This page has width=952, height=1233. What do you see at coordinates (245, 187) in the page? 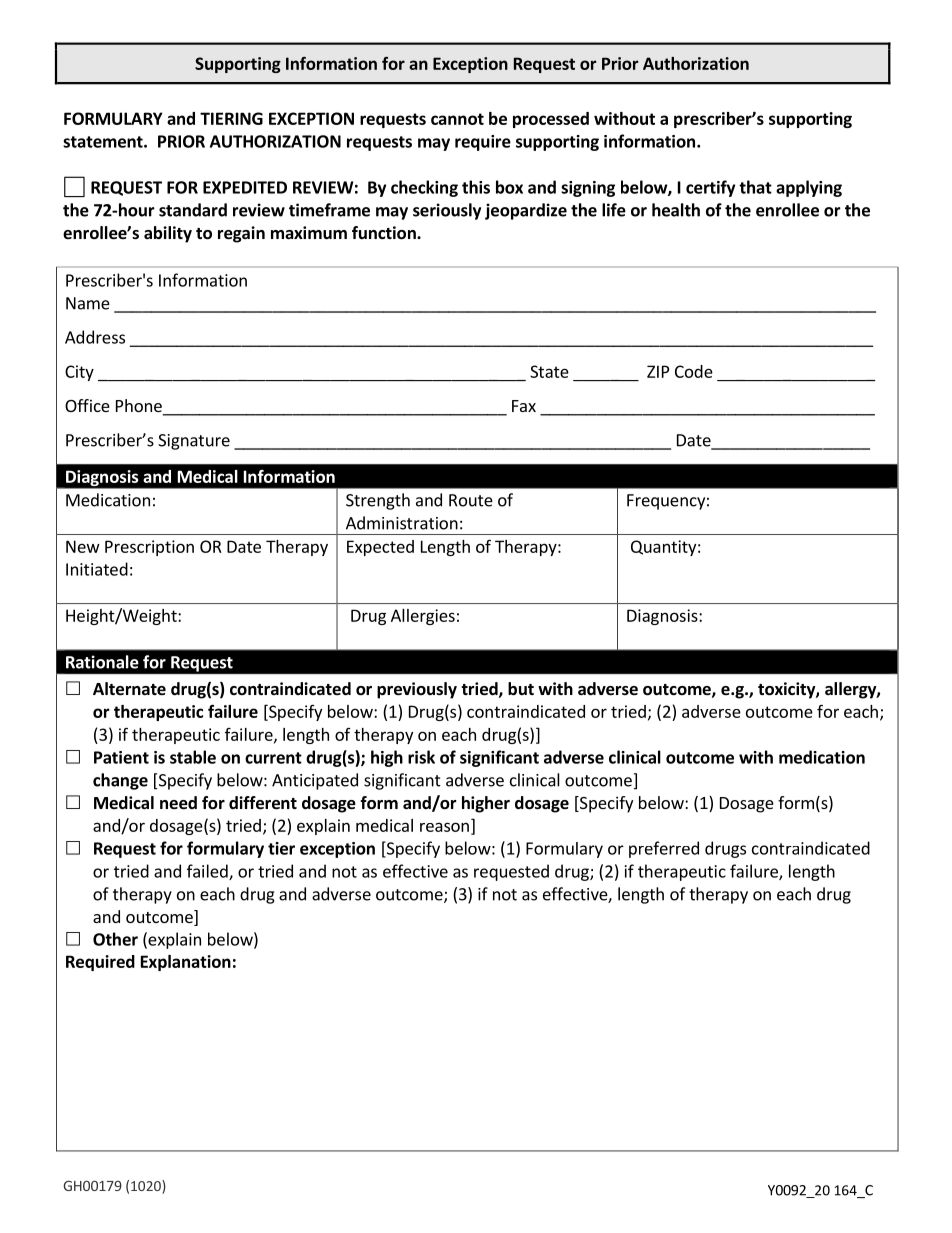
I see `EXPEDITED` at bounding box center [245, 187].
